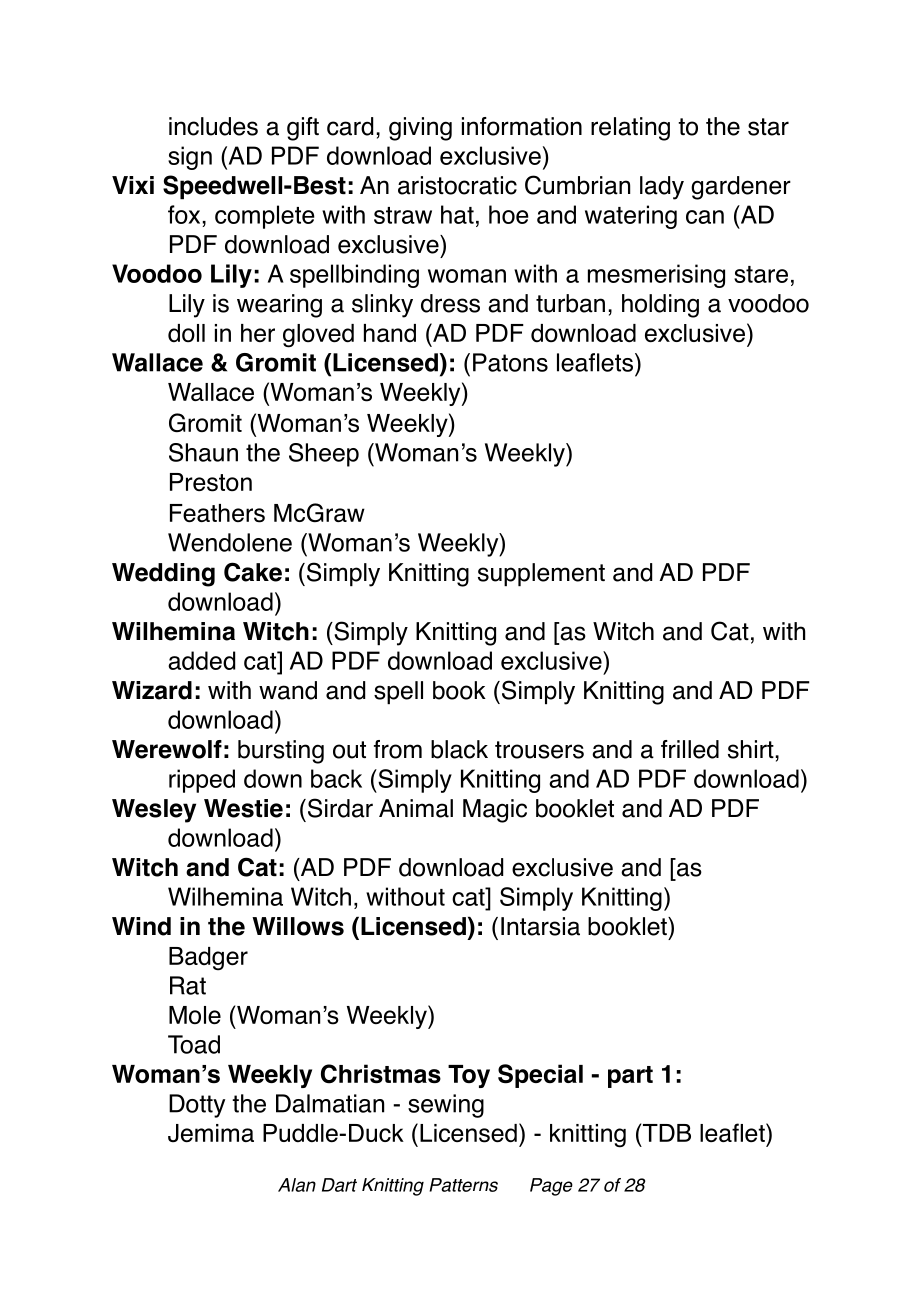 This page has height=1308, width=924. What do you see at coordinates (457, 185) in the page?
I see `aristocratic` at bounding box center [457, 185].
